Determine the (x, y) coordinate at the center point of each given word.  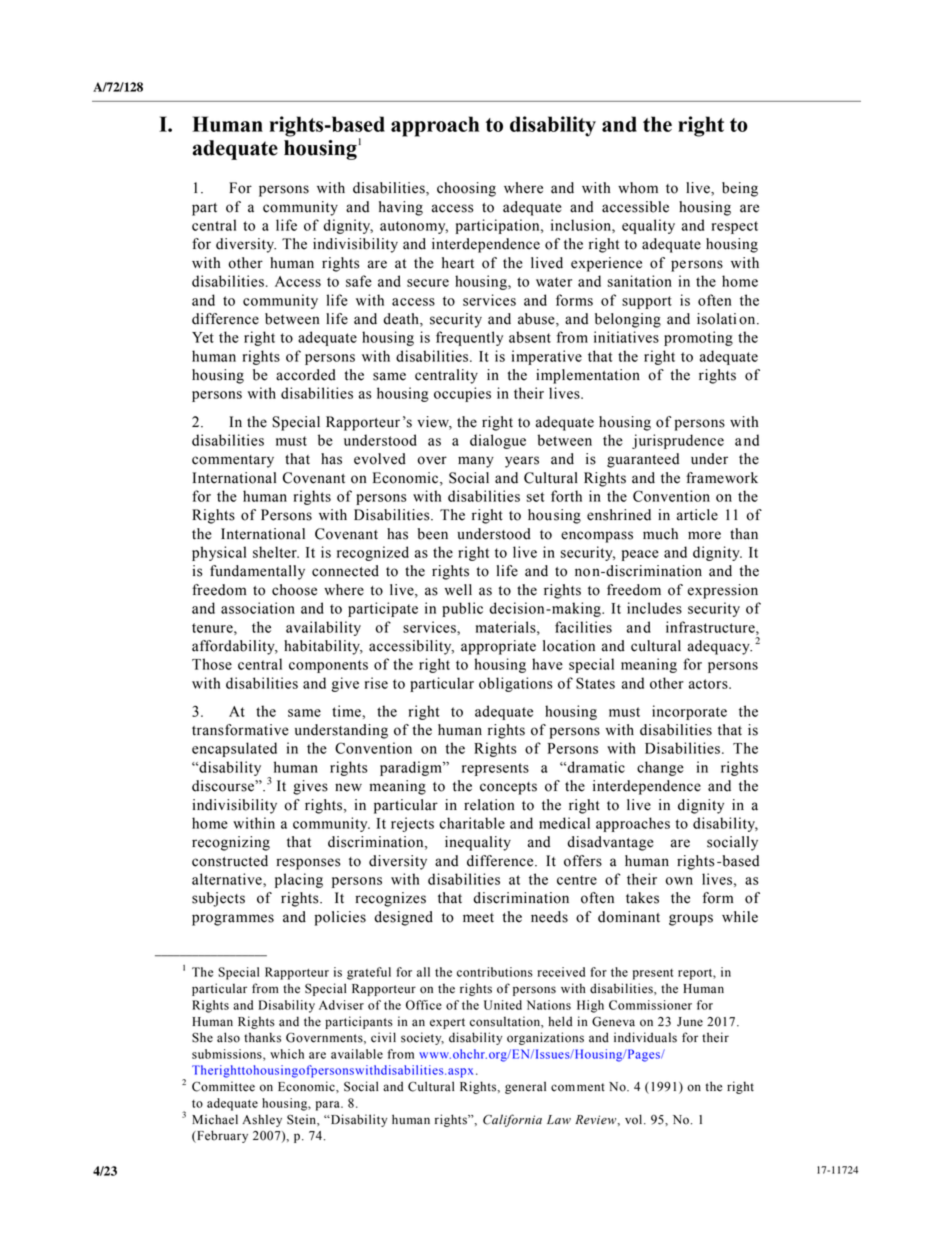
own (679, 881)
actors (709, 684)
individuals (645, 1037)
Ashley (262, 1120)
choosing (466, 189)
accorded (306, 375)
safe (359, 281)
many (476, 462)
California (512, 1120)
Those (212, 664)
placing (299, 880)
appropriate (498, 647)
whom (638, 188)
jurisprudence (678, 441)
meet (478, 918)
